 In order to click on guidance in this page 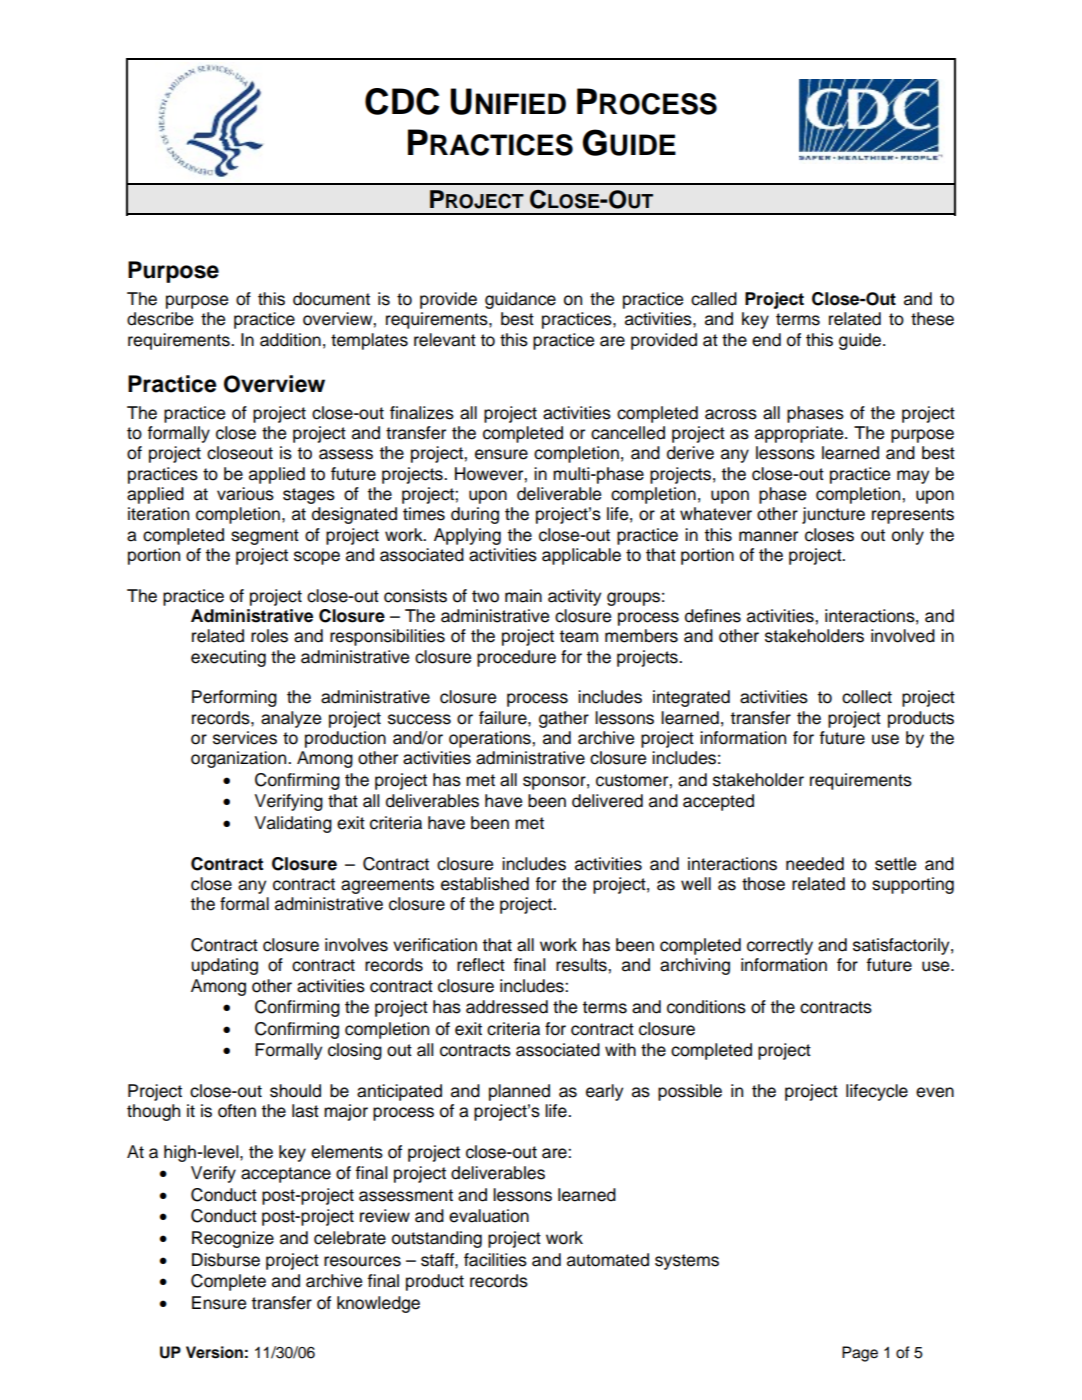, I will do `click(520, 300)`.
